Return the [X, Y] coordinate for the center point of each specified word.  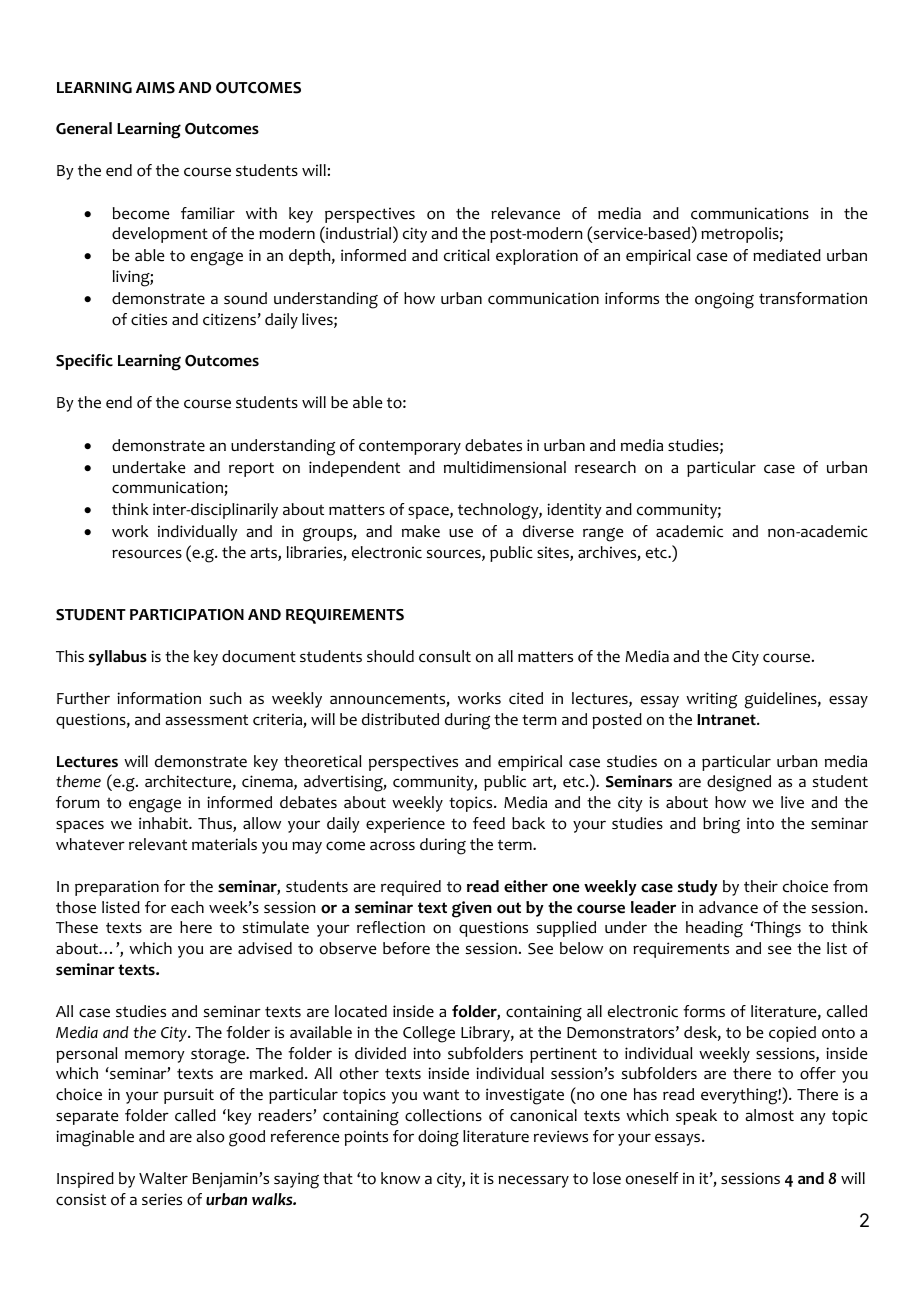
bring [721, 825]
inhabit [164, 823]
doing [438, 1138]
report [251, 470]
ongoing [724, 300]
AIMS [155, 88]
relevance [525, 213]
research [605, 467]
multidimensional [505, 467]
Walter [163, 1178]
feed [489, 823]
